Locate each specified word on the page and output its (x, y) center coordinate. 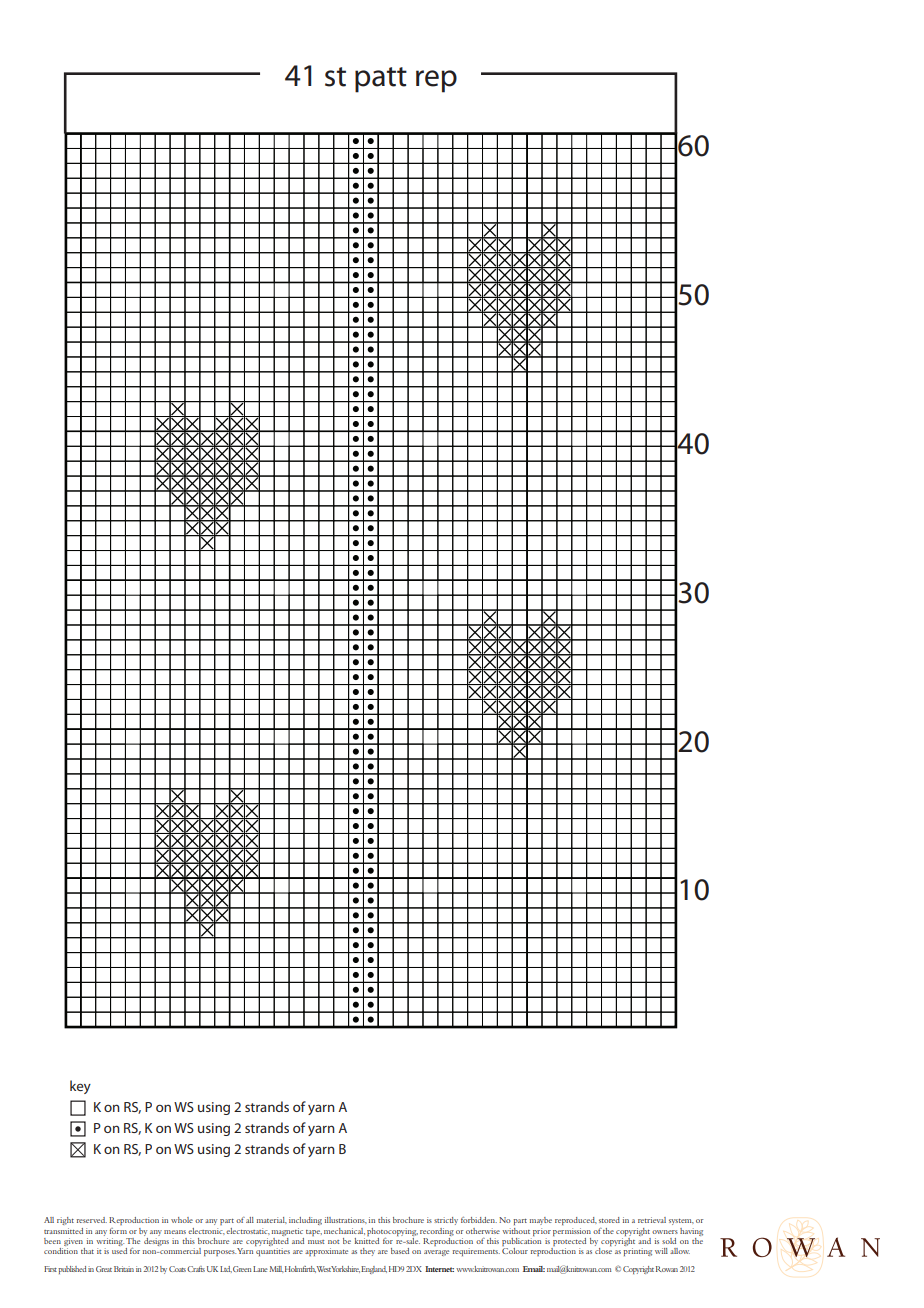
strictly (446, 1221)
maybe (541, 1221)
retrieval (652, 1220)
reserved (92, 1220)
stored (609, 1220)
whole (182, 1220)
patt (381, 80)
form (118, 1231)
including (305, 1221)
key (80, 1087)
